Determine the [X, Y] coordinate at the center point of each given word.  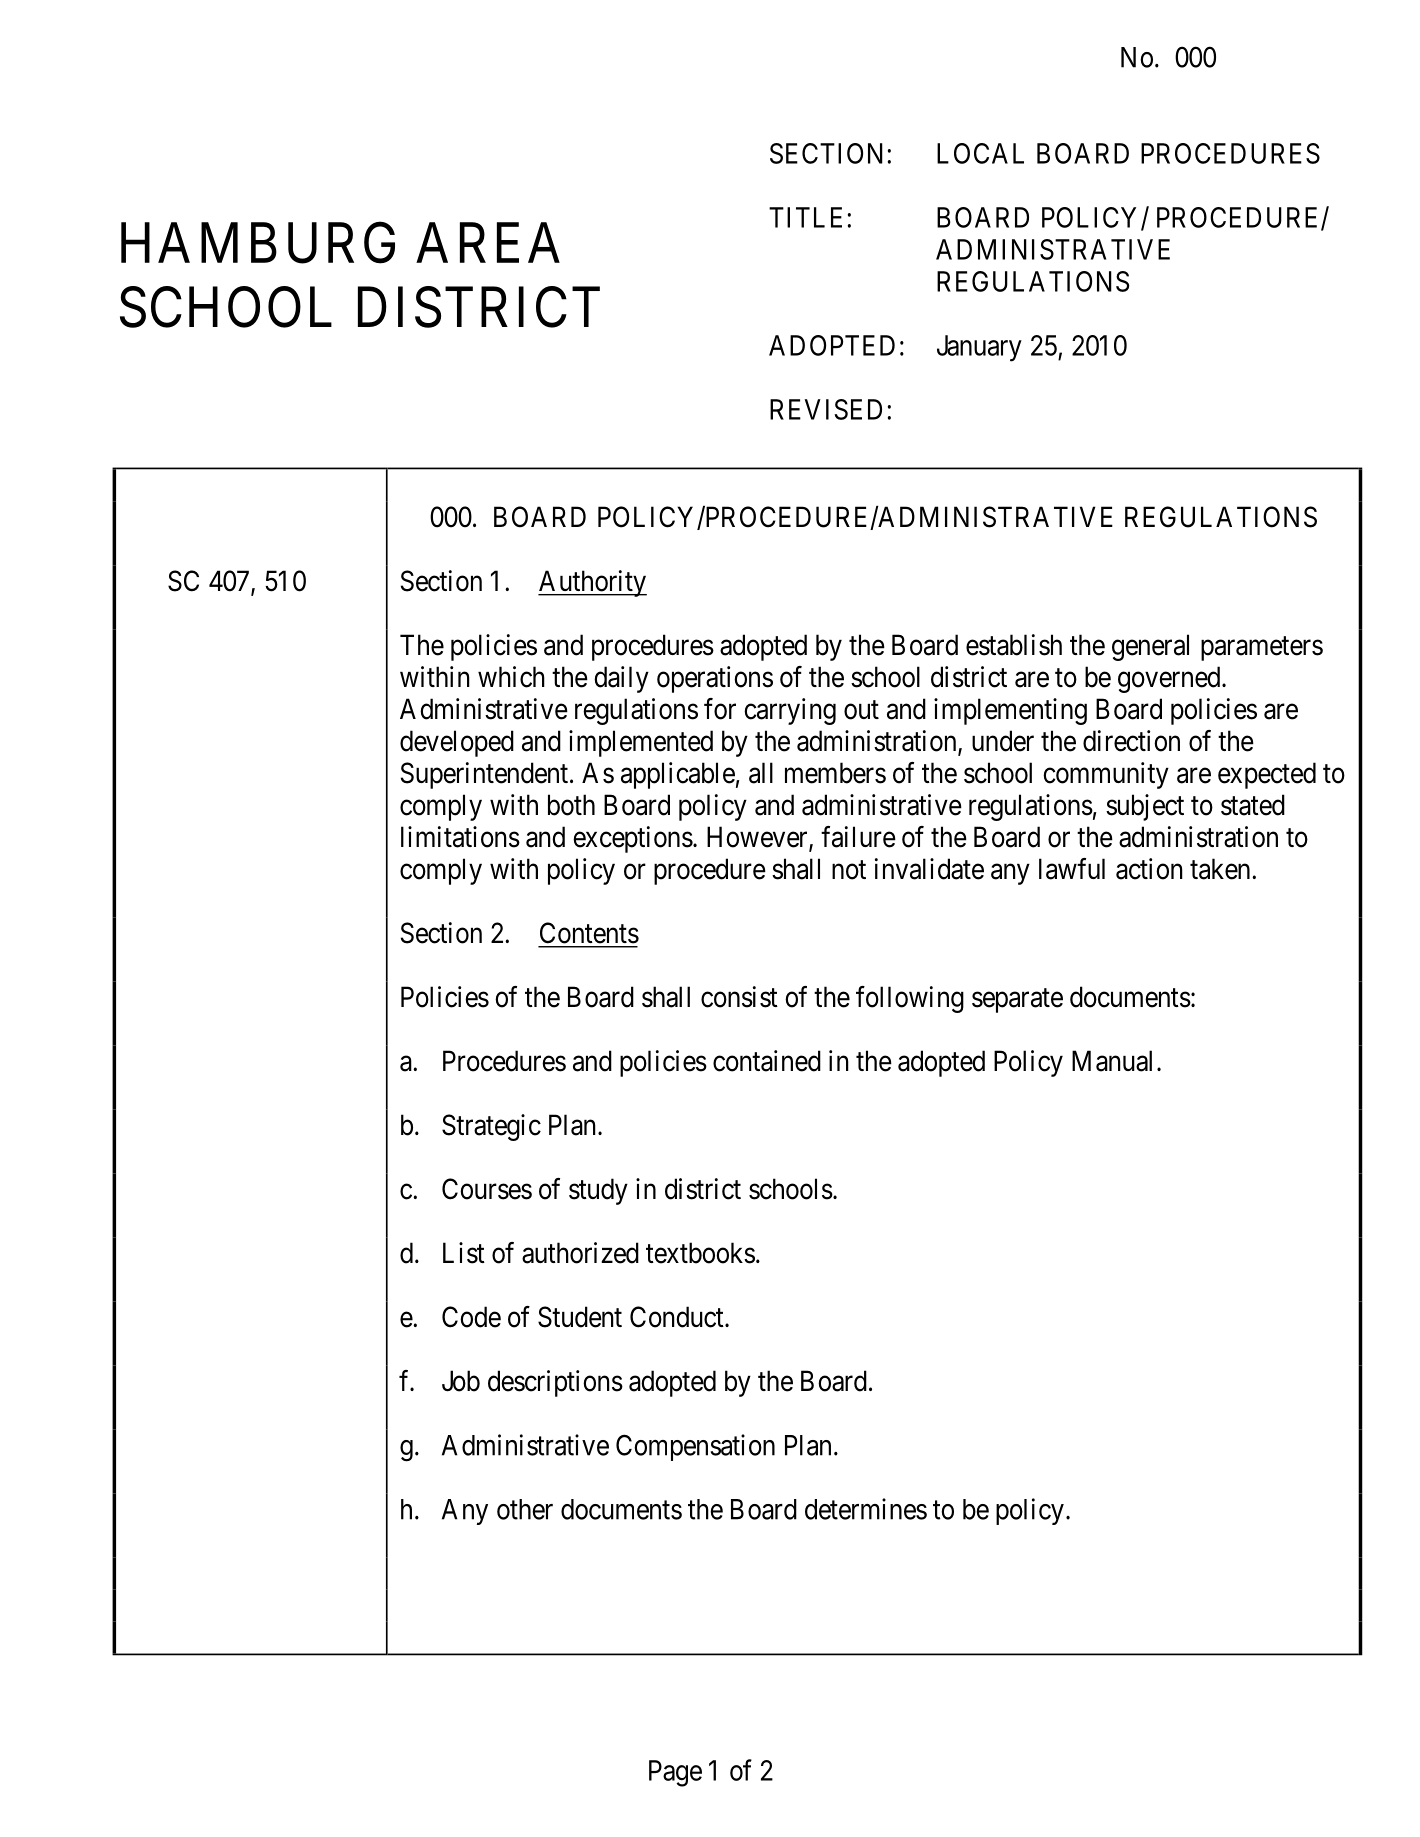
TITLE [805, 217]
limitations [460, 837]
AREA [488, 243]
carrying [790, 711]
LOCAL [980, 153]
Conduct [678, 1317]
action [1149, 869]
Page [675, 1773]
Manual [1112, 1061]
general [1150, 647]
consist [739, 997]
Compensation [695, 1447]
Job [461, 1381]
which [511, 677]
